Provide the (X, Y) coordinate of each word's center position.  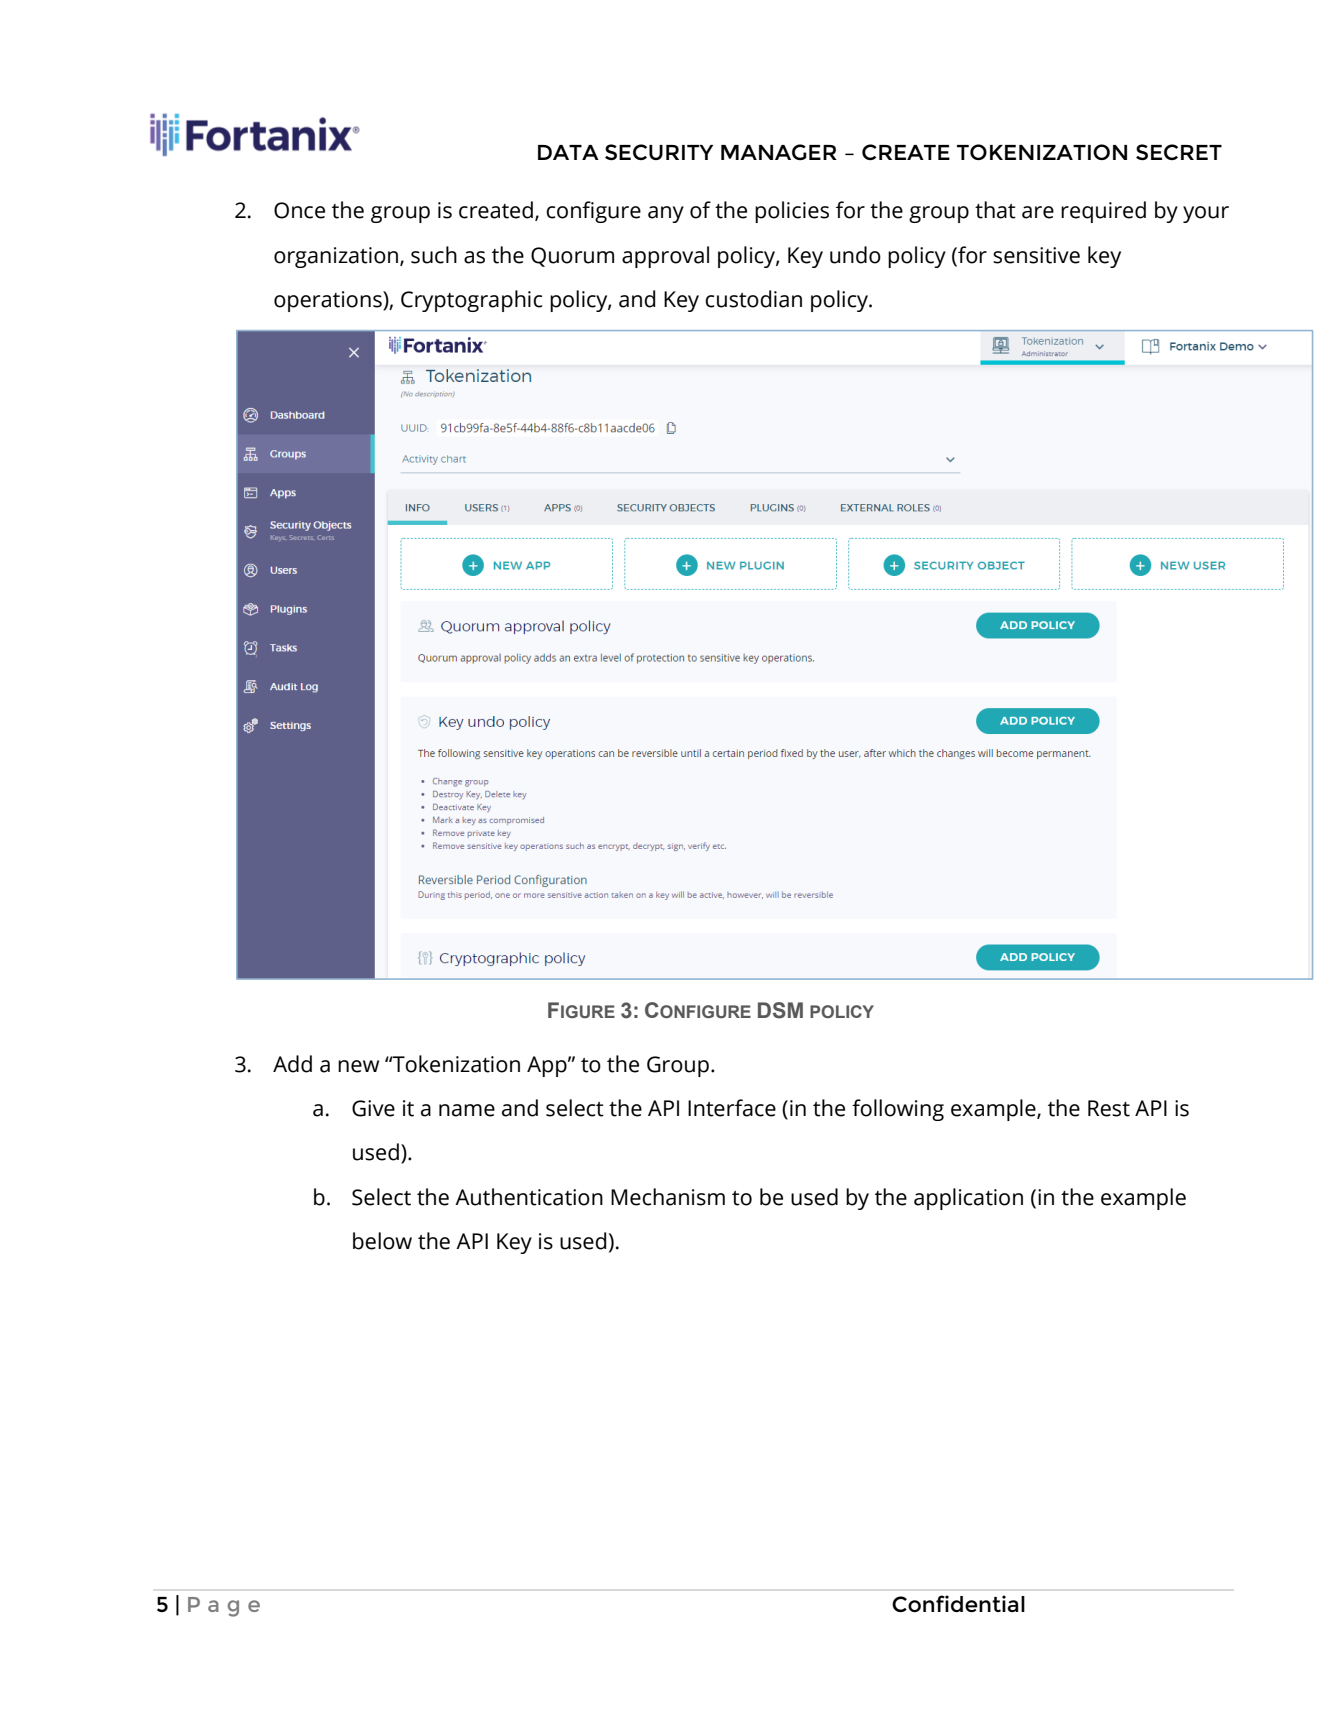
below (382, 1241)
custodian (753, 299)
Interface (732, 1108)
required (1103, 212)
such (434, 255)
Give (373, 1108)
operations (329, 301)
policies (792, 212)
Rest (1109, 1108)
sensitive (1036, 255)
